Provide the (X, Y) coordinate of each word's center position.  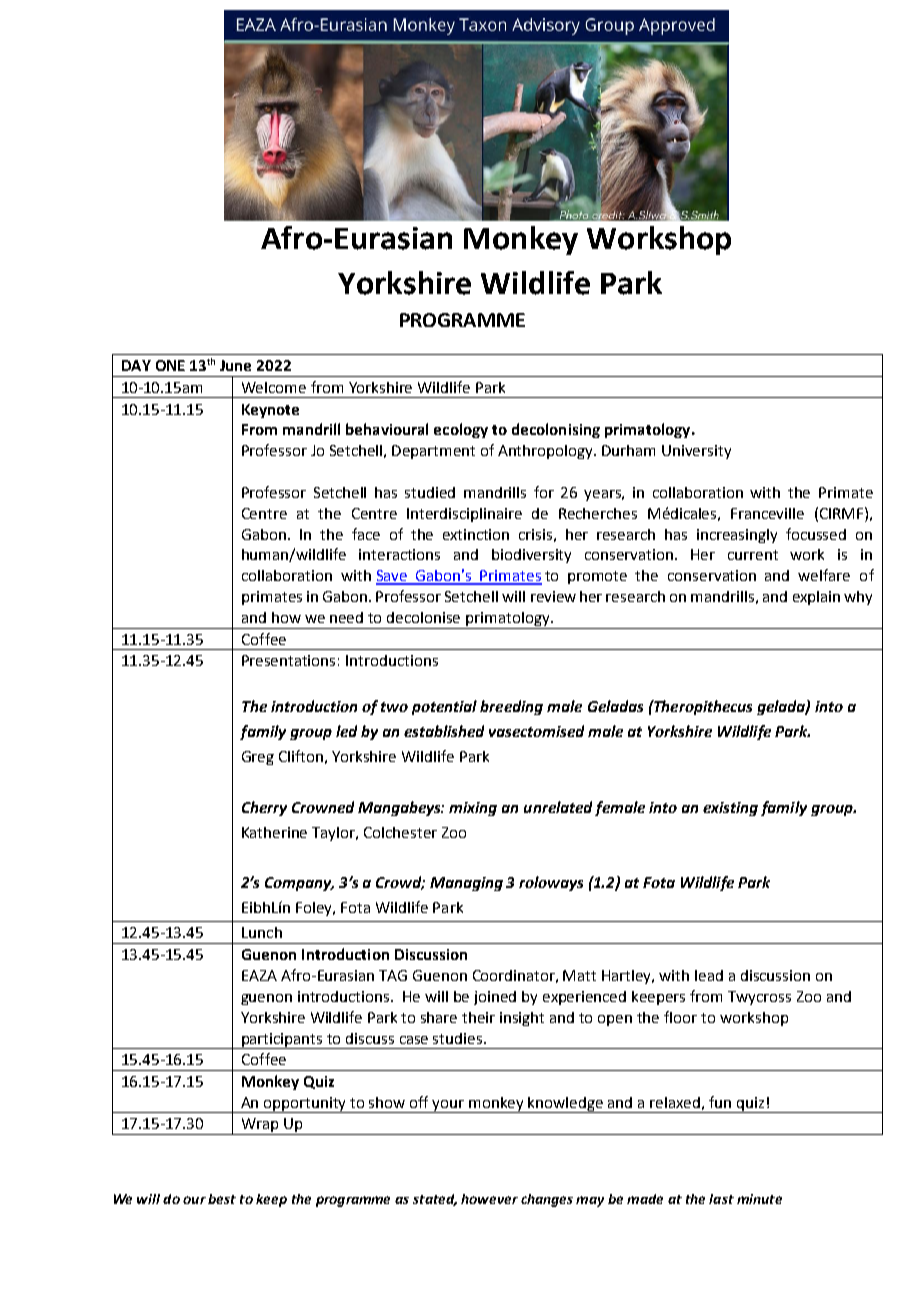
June (235, 365)
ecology (461, 430)
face (366, 534)
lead (709, 975)
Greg (258, 758)
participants (282, 1041)
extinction (476, 534)
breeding (511, 707)
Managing (466, 884)
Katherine (274, 832)
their (478, 1017)
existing (730, 809)
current (753, 555)
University (696, 452)
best (222, 1199)
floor (680, 1017)
